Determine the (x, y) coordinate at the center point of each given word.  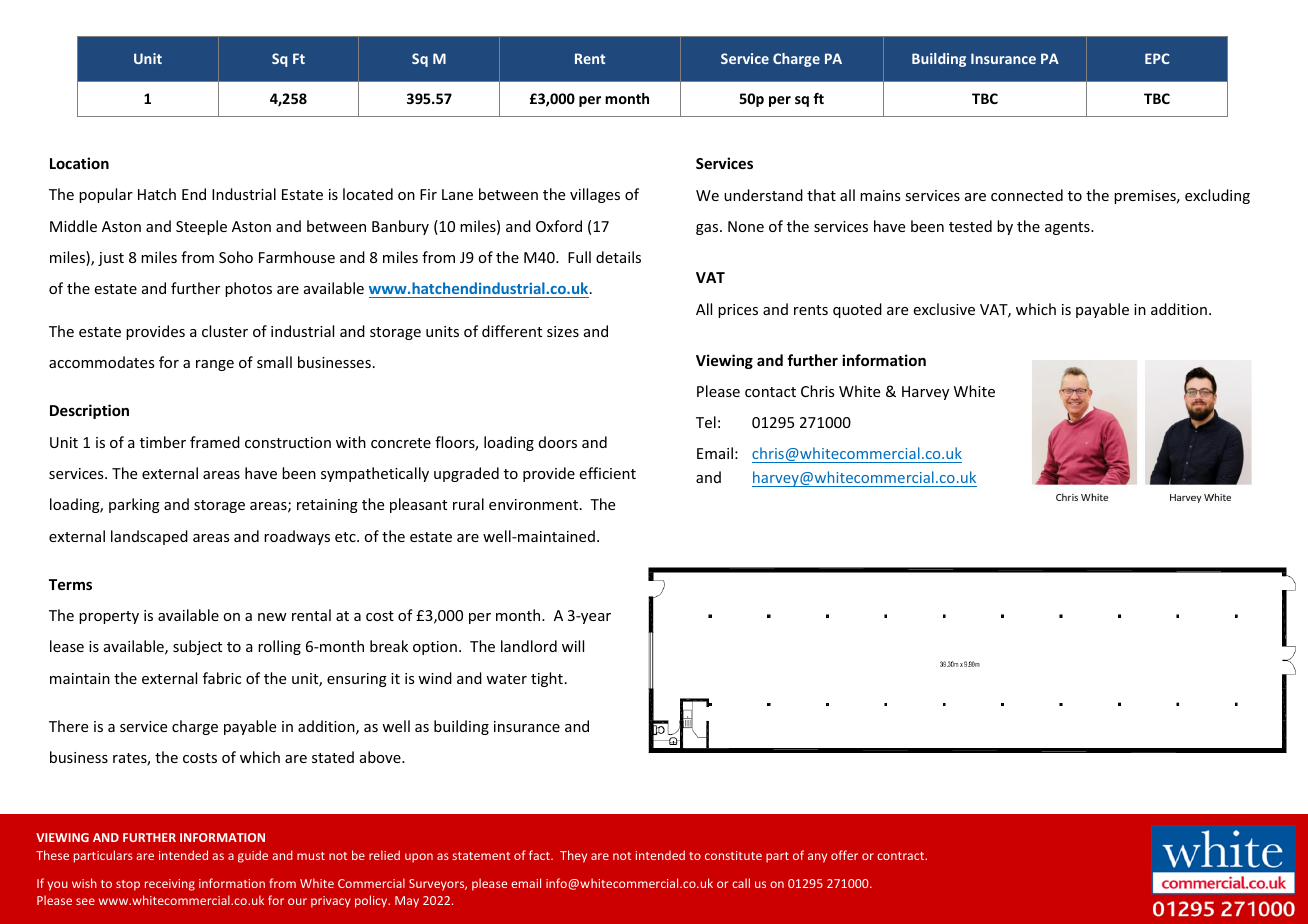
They (573, 856)
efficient (607, 473)
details (618, 257)
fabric (222, 678)
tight (547, 679)
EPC (1157, 58)
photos (248, 289)
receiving (170, 885)
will (573, 646)
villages (595, 195)
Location (79, 163)
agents (1068, 228)
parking (134, 505)
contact (770, 392)
